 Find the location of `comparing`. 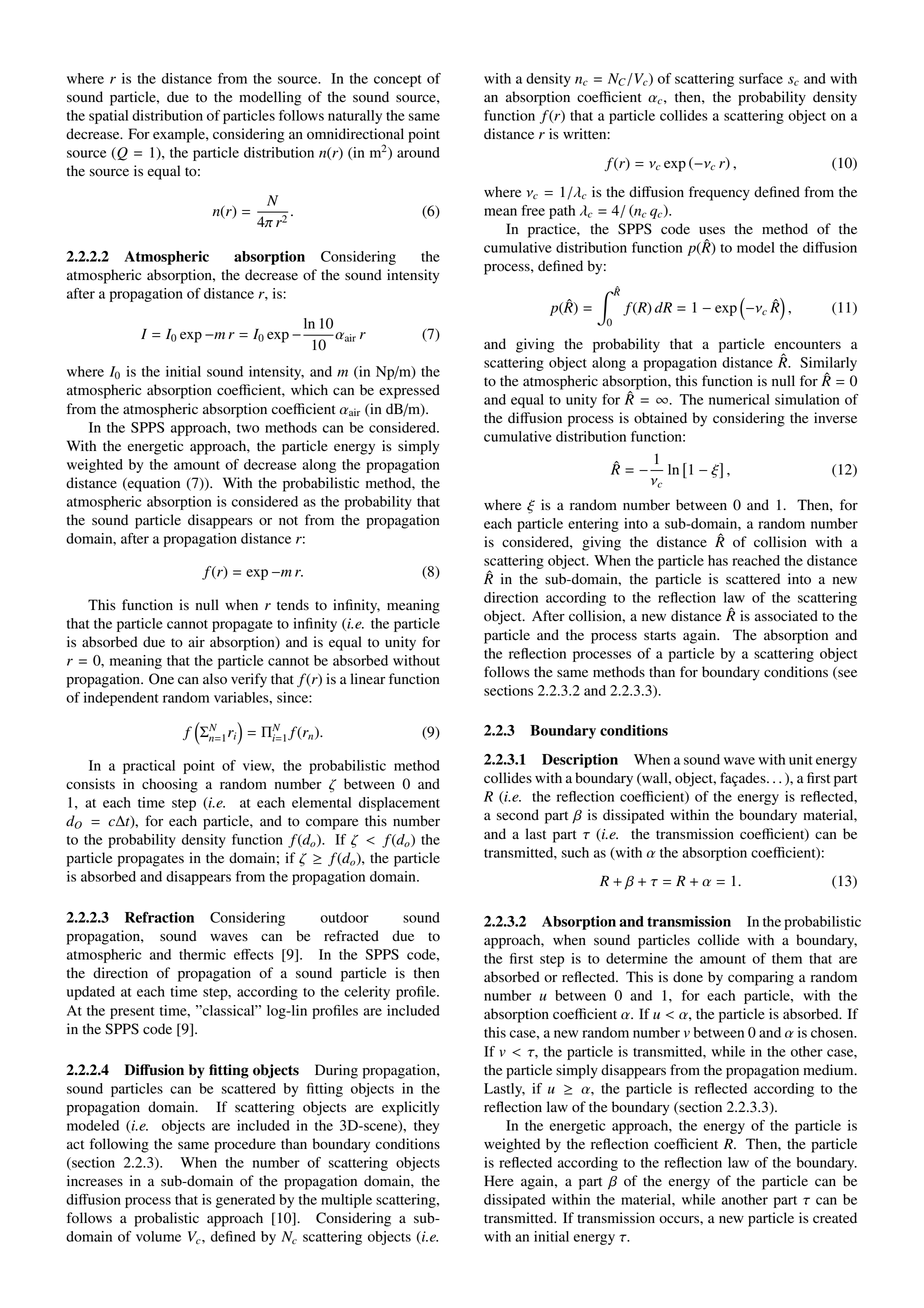

comparing is located at coordinates (761, 978).
